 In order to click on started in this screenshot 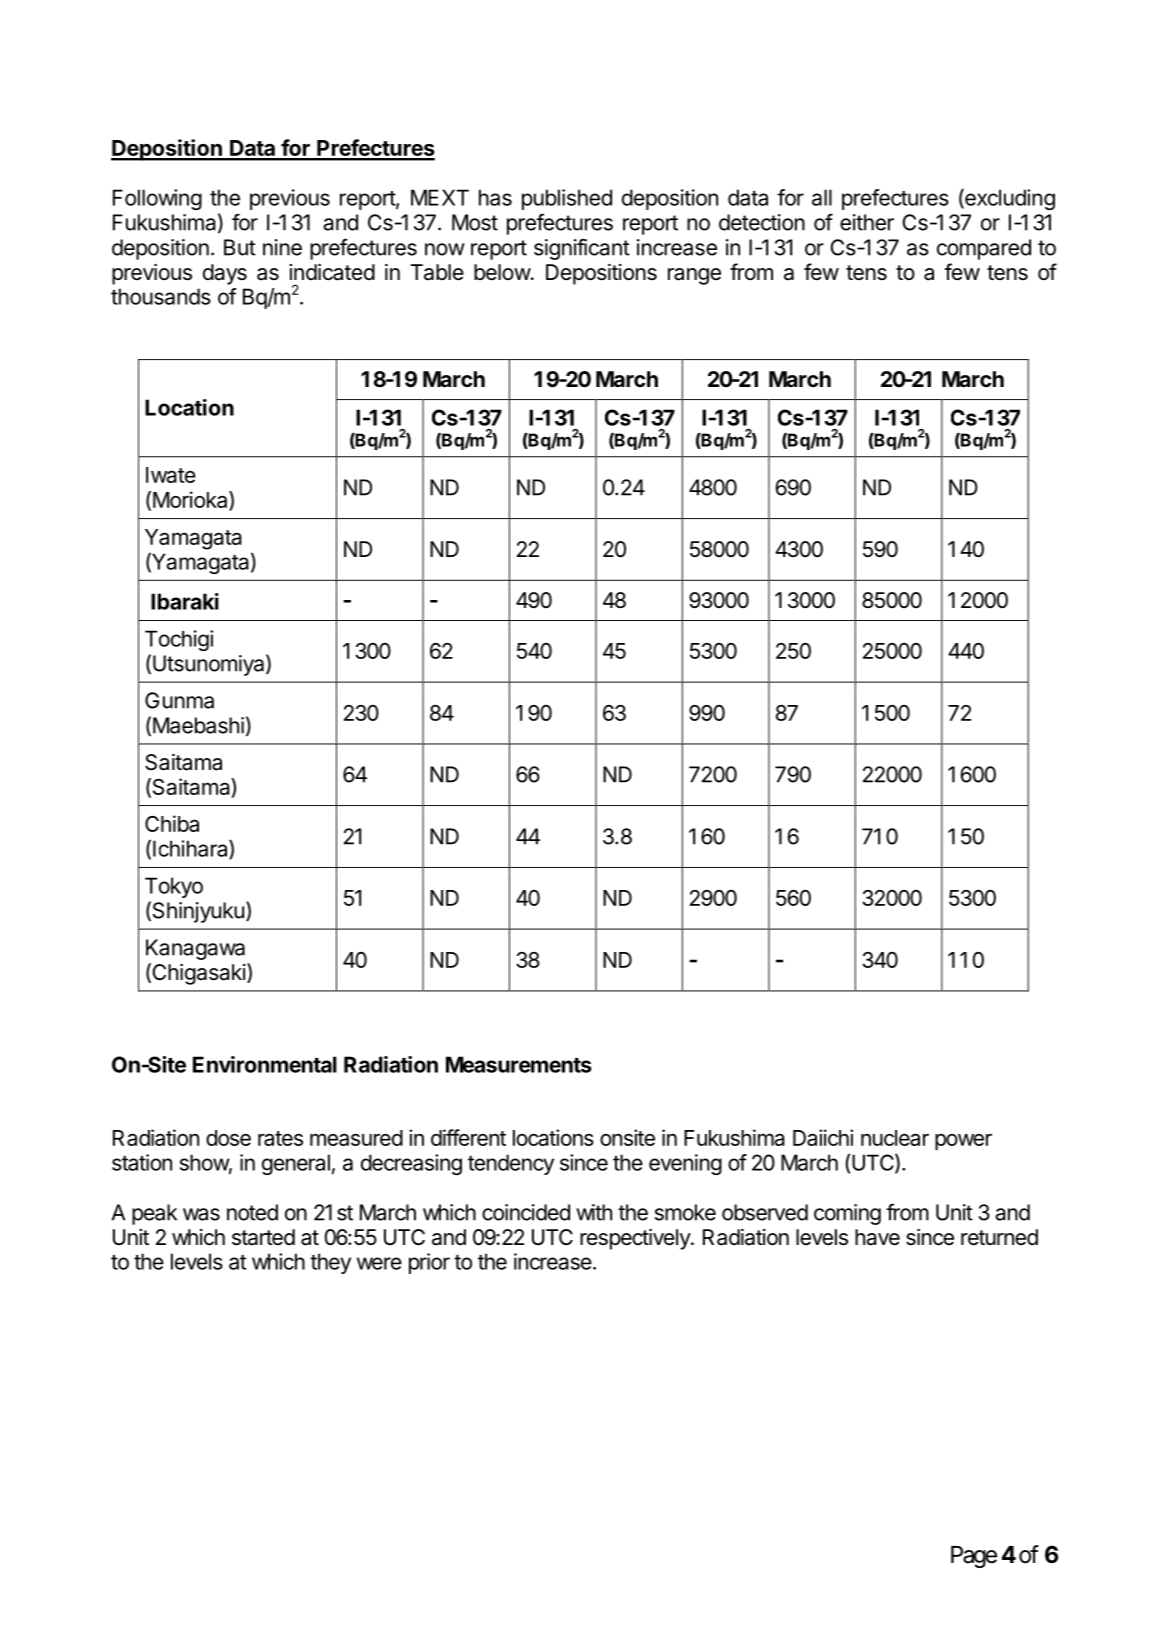, I will do `click(263, 1237)`.
